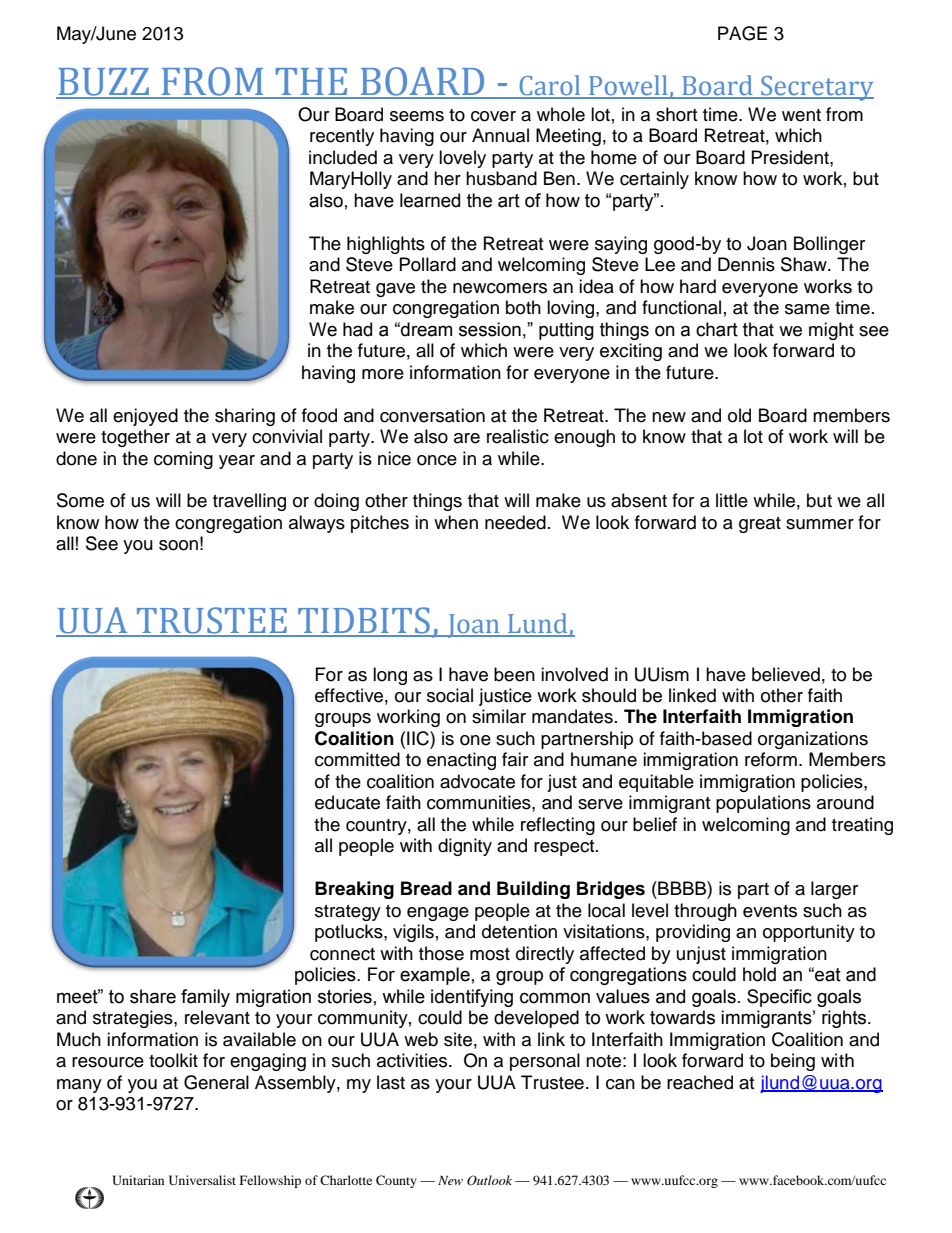 Image resolution: width=952 pixels, height=1233 pixels. Describe the element at coordinates (477, 781) in the screenshot. I see `advocate` at that location.
